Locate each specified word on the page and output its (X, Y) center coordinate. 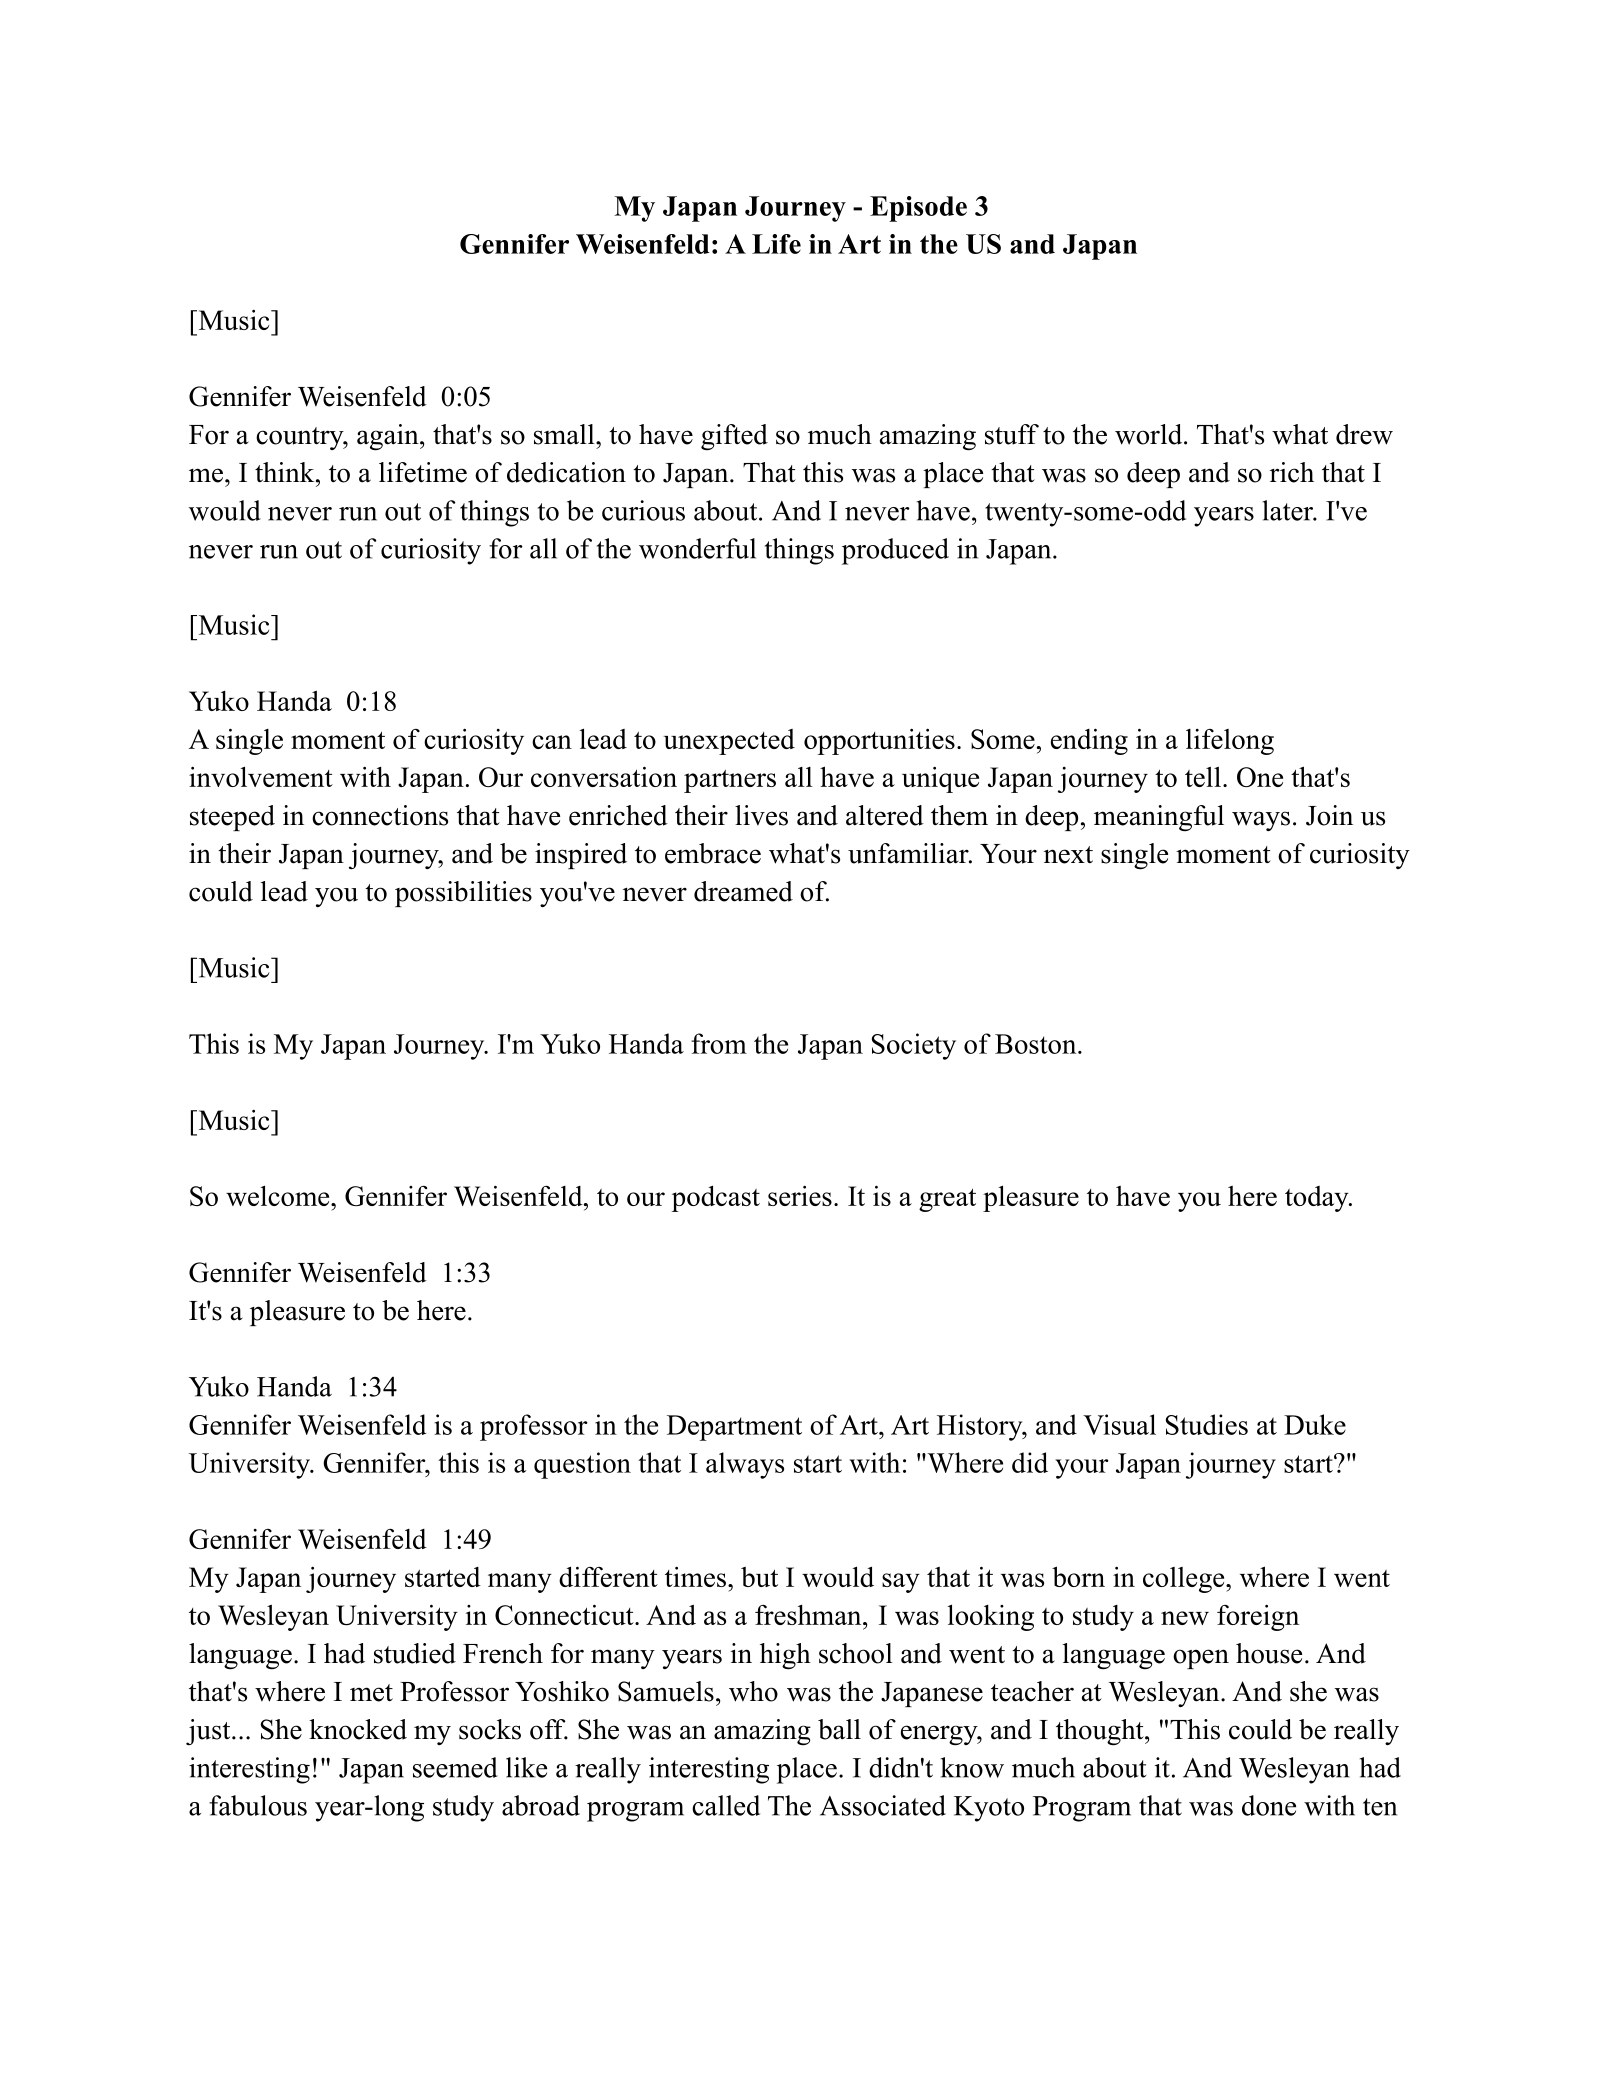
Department (734, 1428)
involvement (261, 776)
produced (895, 551)
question (582, 1465)
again (389, 437)
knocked (358, 1729)
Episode (918, 209)
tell (1203, 776)
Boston (1037, 1044)
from (719, 1043)
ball (839, 1729)
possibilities (463, 894)
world (1150, 434)
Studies (1207, 1424)
